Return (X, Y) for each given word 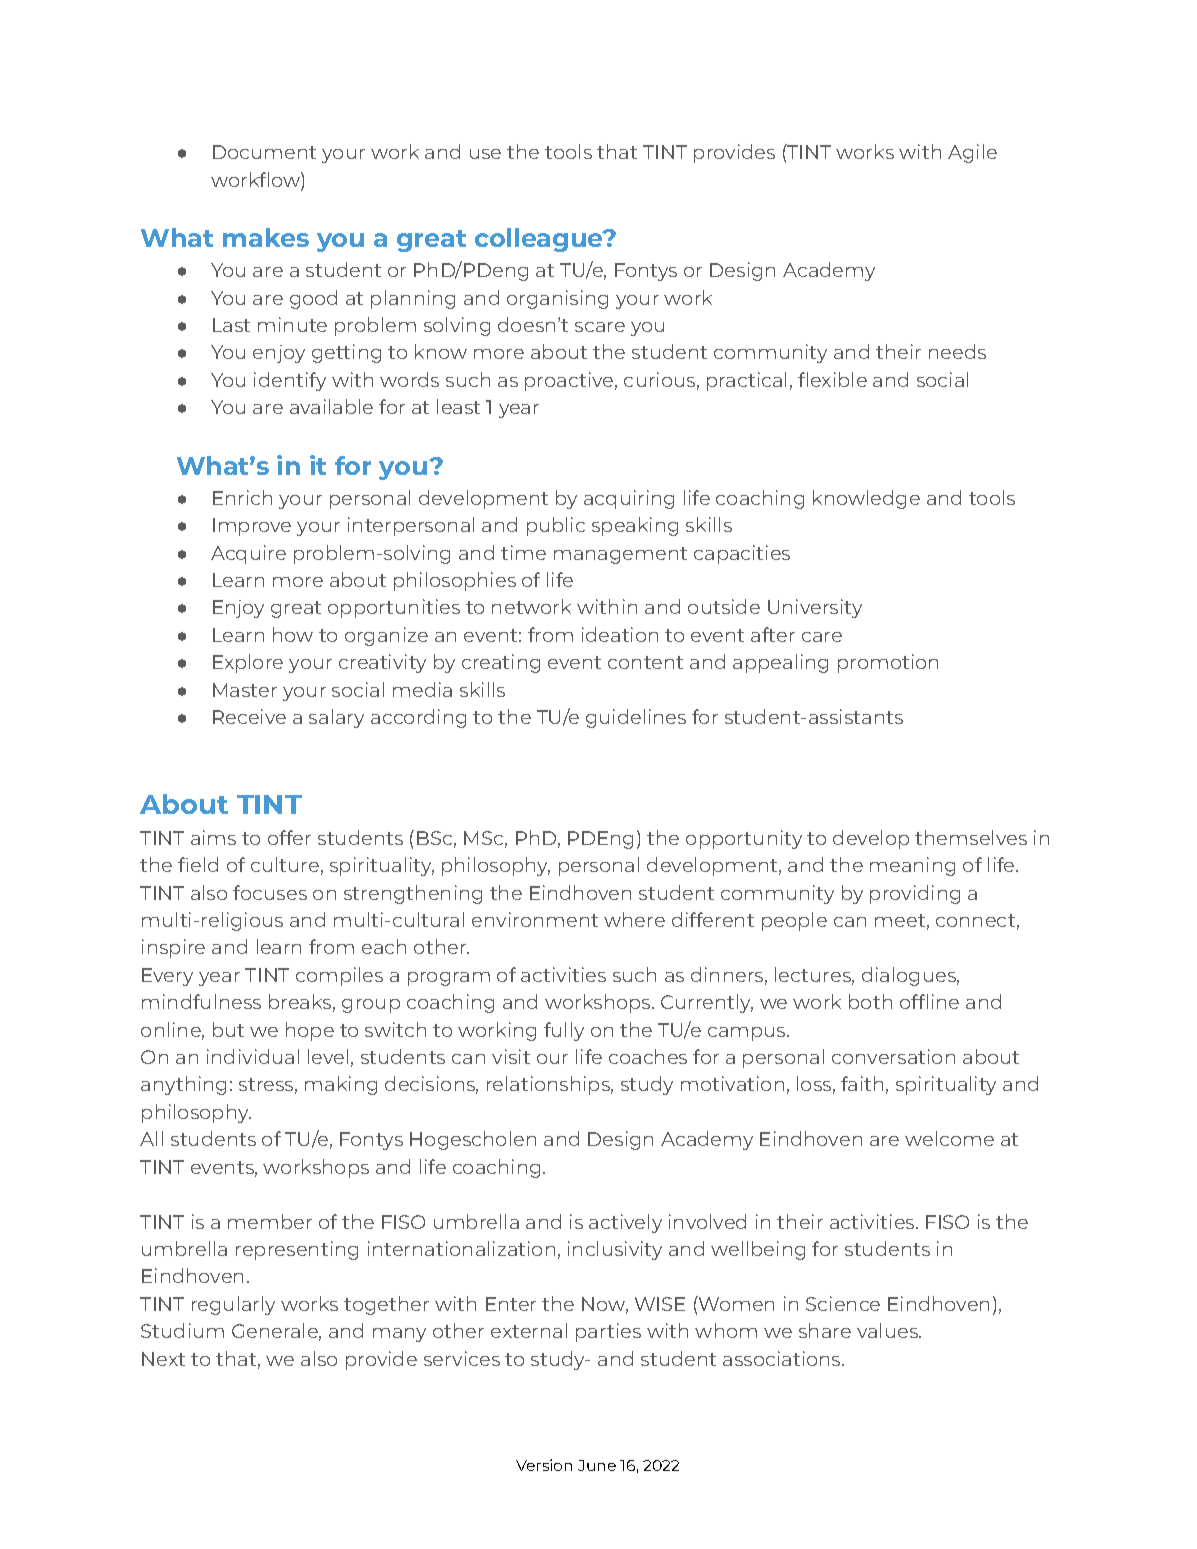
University (815, 608)
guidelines (636, 718)
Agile (972, 153)
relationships (550, 1085)
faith (862, 1083)
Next (163, 1359)
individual (253, 1056)
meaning (912, 866)
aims (213, 837)
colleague (540, 240)
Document (264, 152)
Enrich (242, 497)
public (556, 526)
